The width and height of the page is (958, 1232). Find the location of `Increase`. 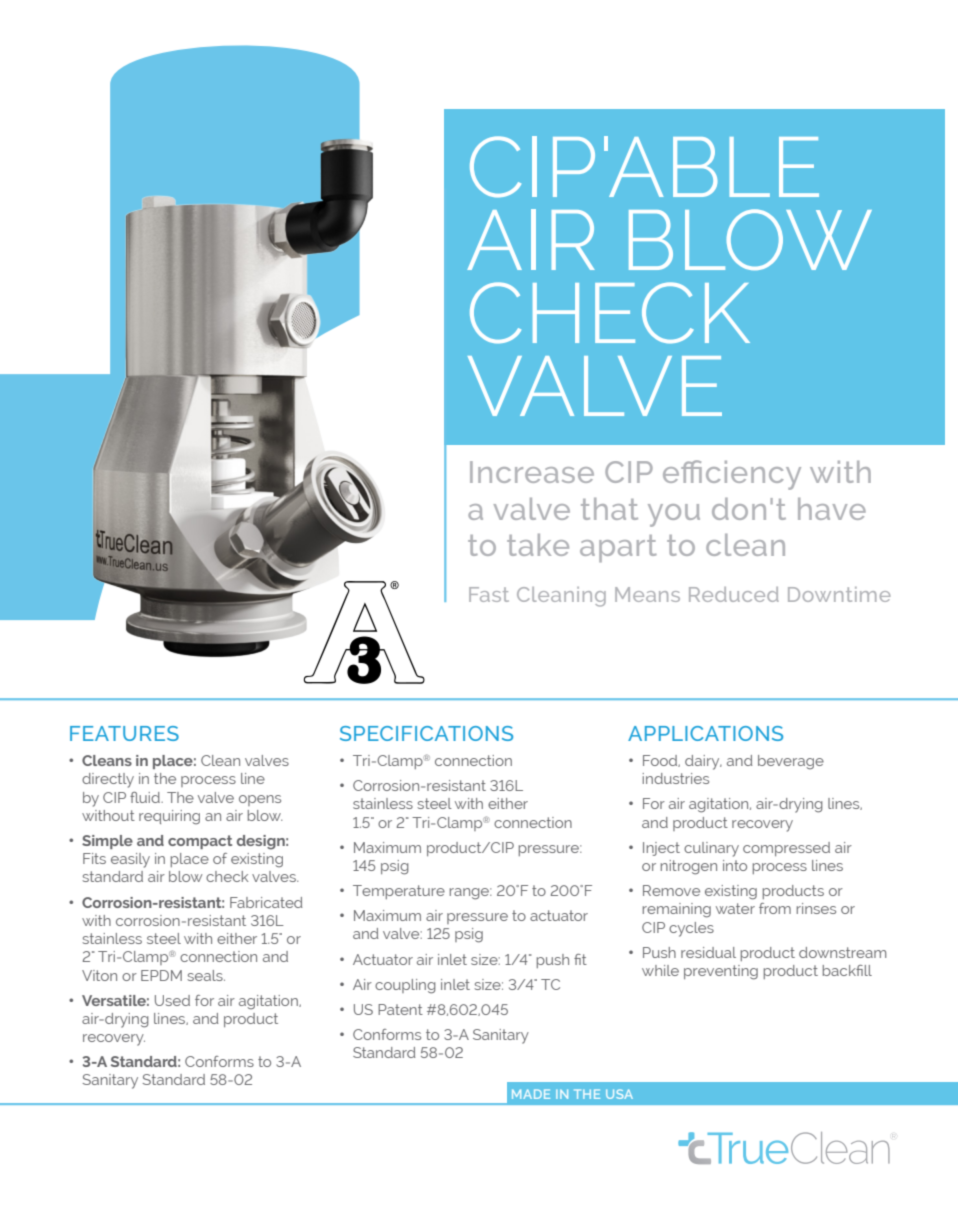

Increase is located at coordinates (532, 472).
